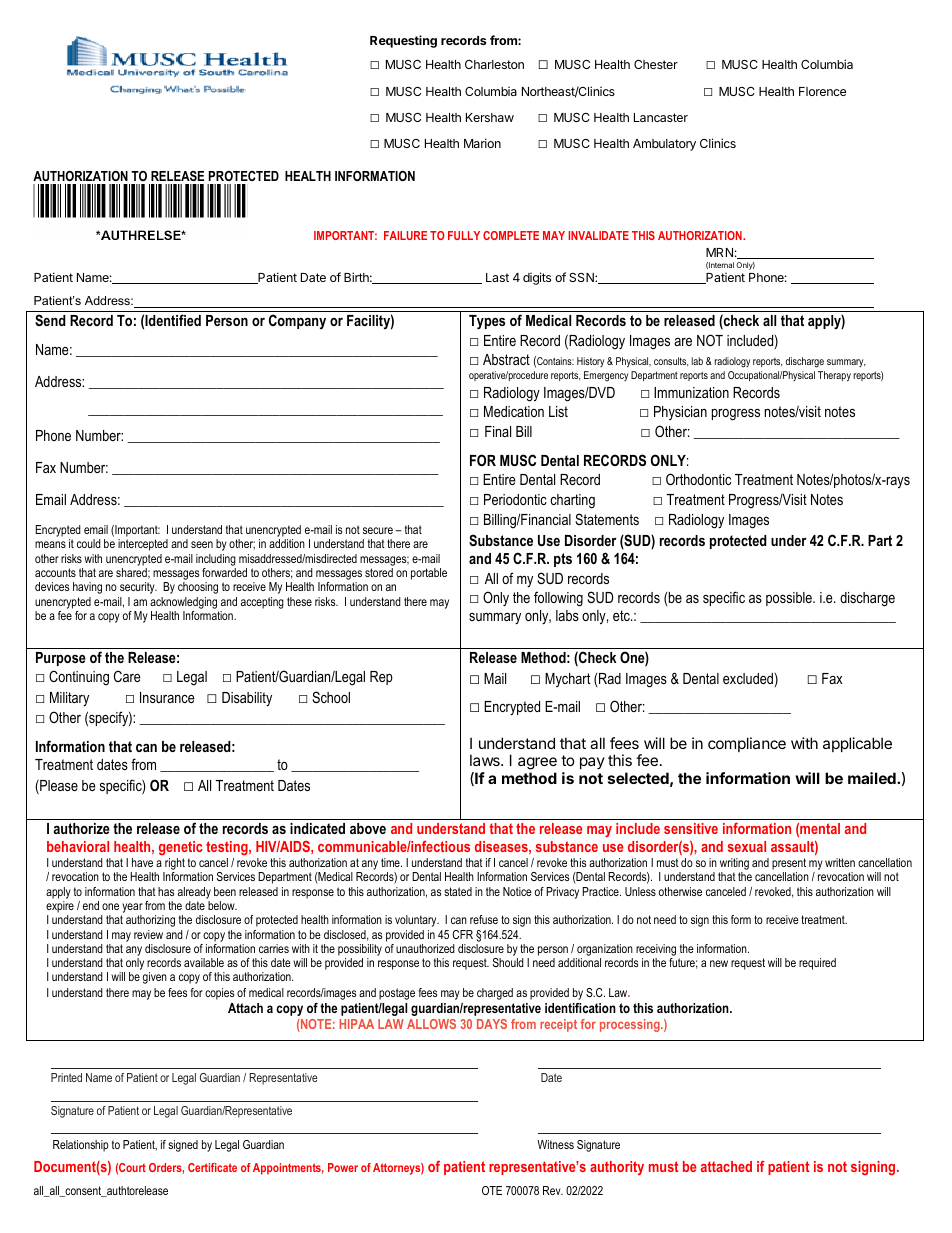 The image size is (952, 1233). I want to click on FAILURE, so click(405, 235).
